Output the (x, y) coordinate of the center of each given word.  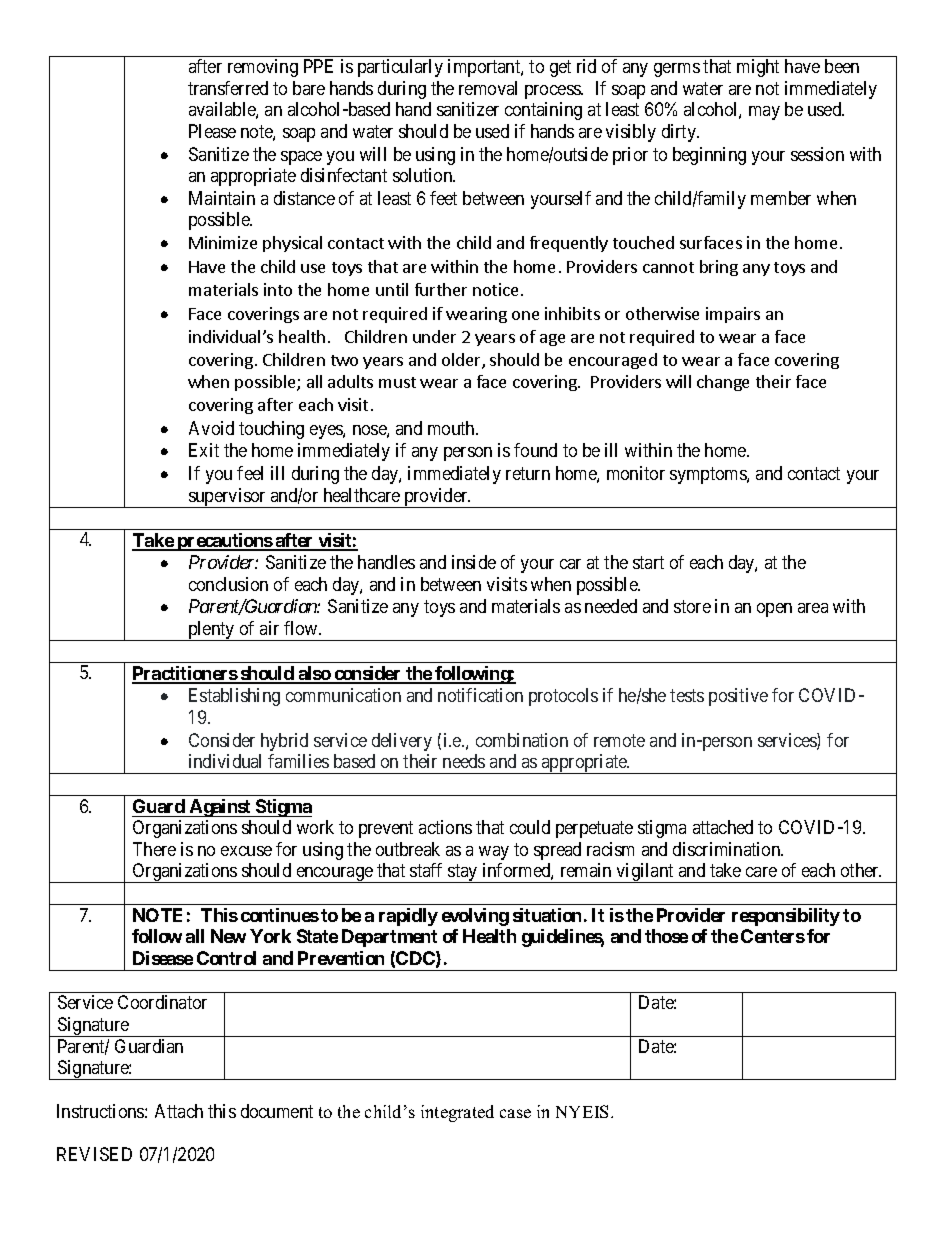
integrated (457, 1113)
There (154, 849)
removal (488, 88)
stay (463, 873)
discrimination (728, 849)
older (462, 361)
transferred (228, 88)
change (723, 383)
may (764, 113)
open (774, 610)
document (277, 1111)
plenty (211, 631)
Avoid (211, 428)
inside (474, 562)
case (515, 1113)
